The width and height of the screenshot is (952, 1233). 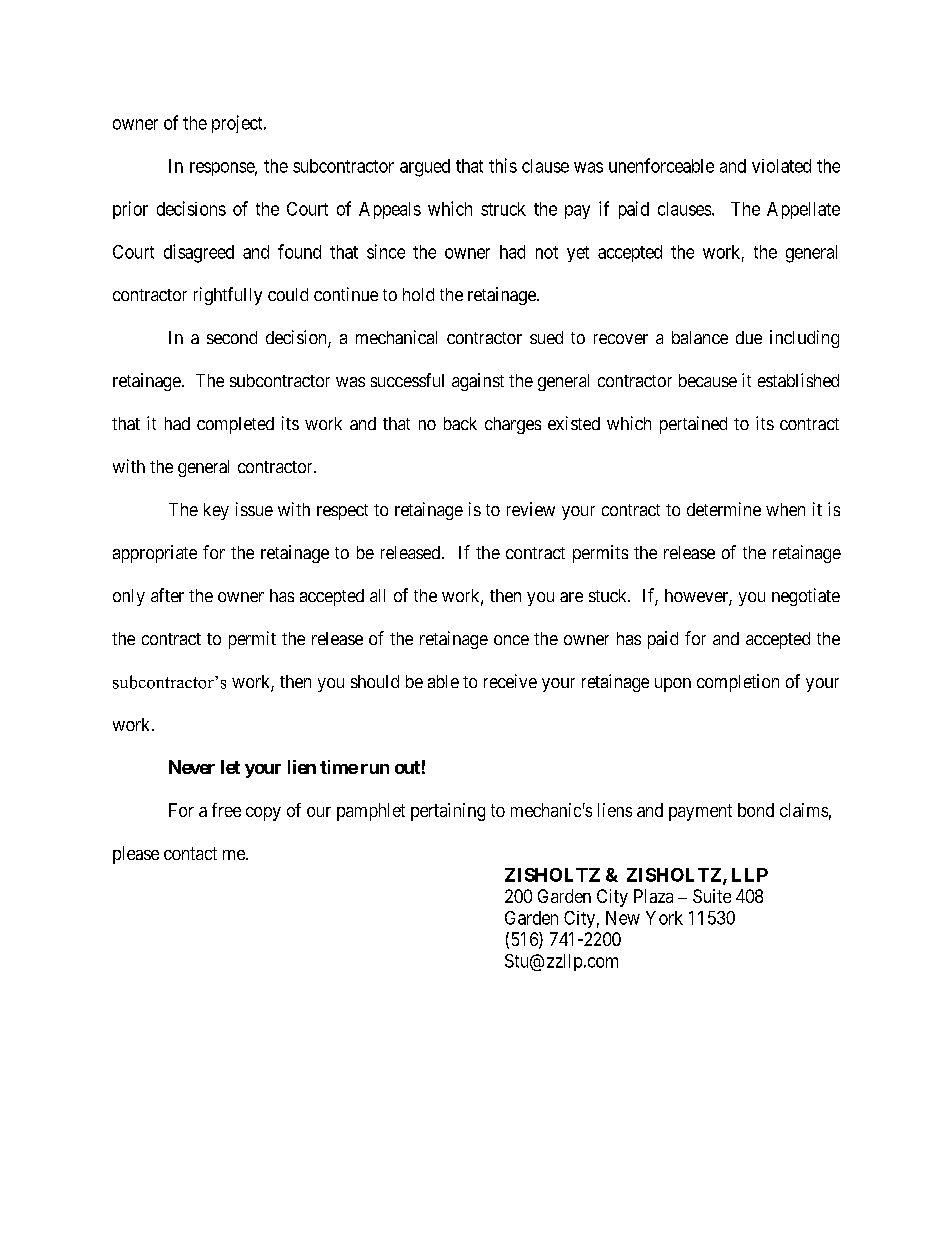 I want to click on contact, so click(x=190, y=853).
